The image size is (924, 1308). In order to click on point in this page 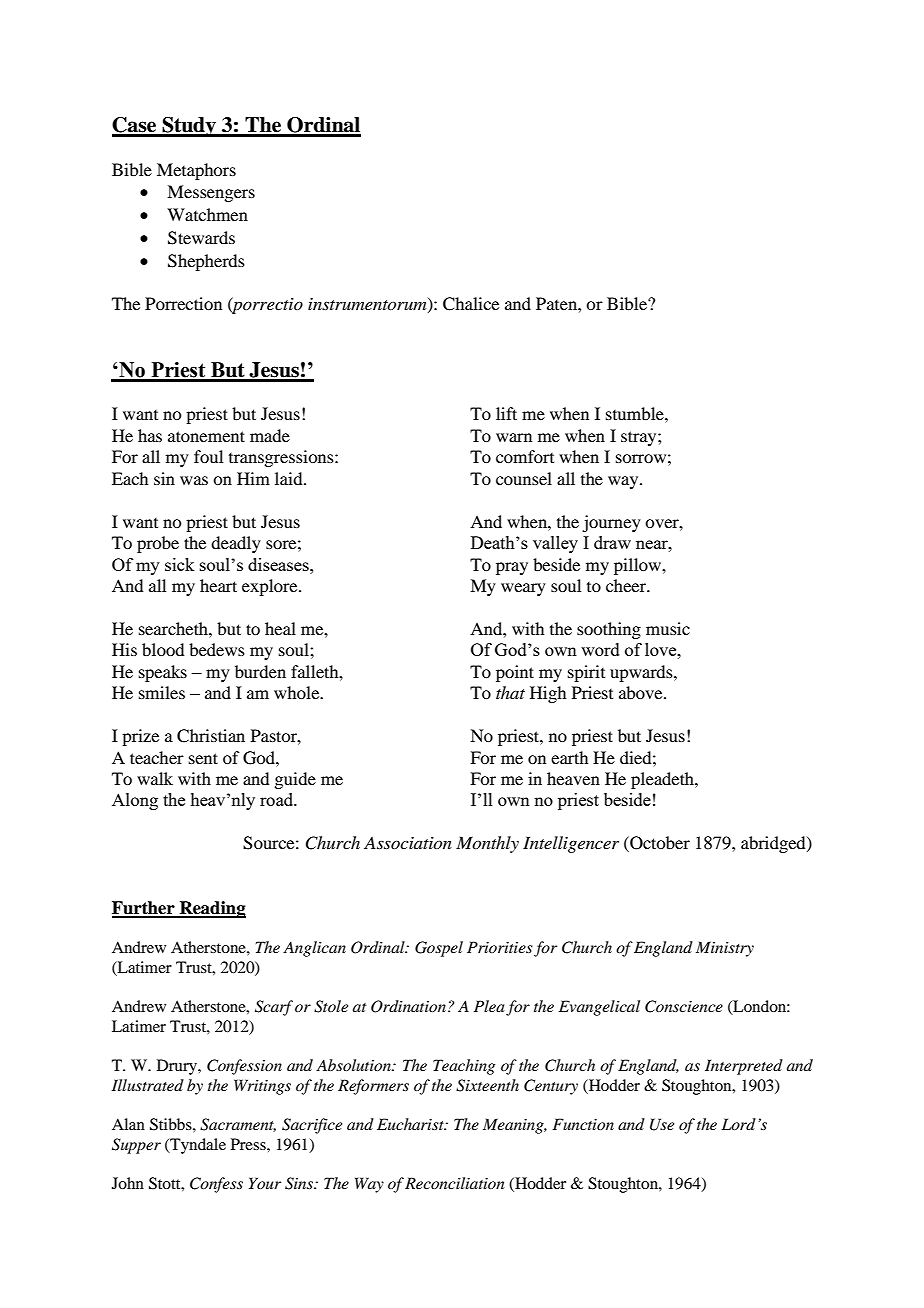, I will do `click(515, 673)`.
